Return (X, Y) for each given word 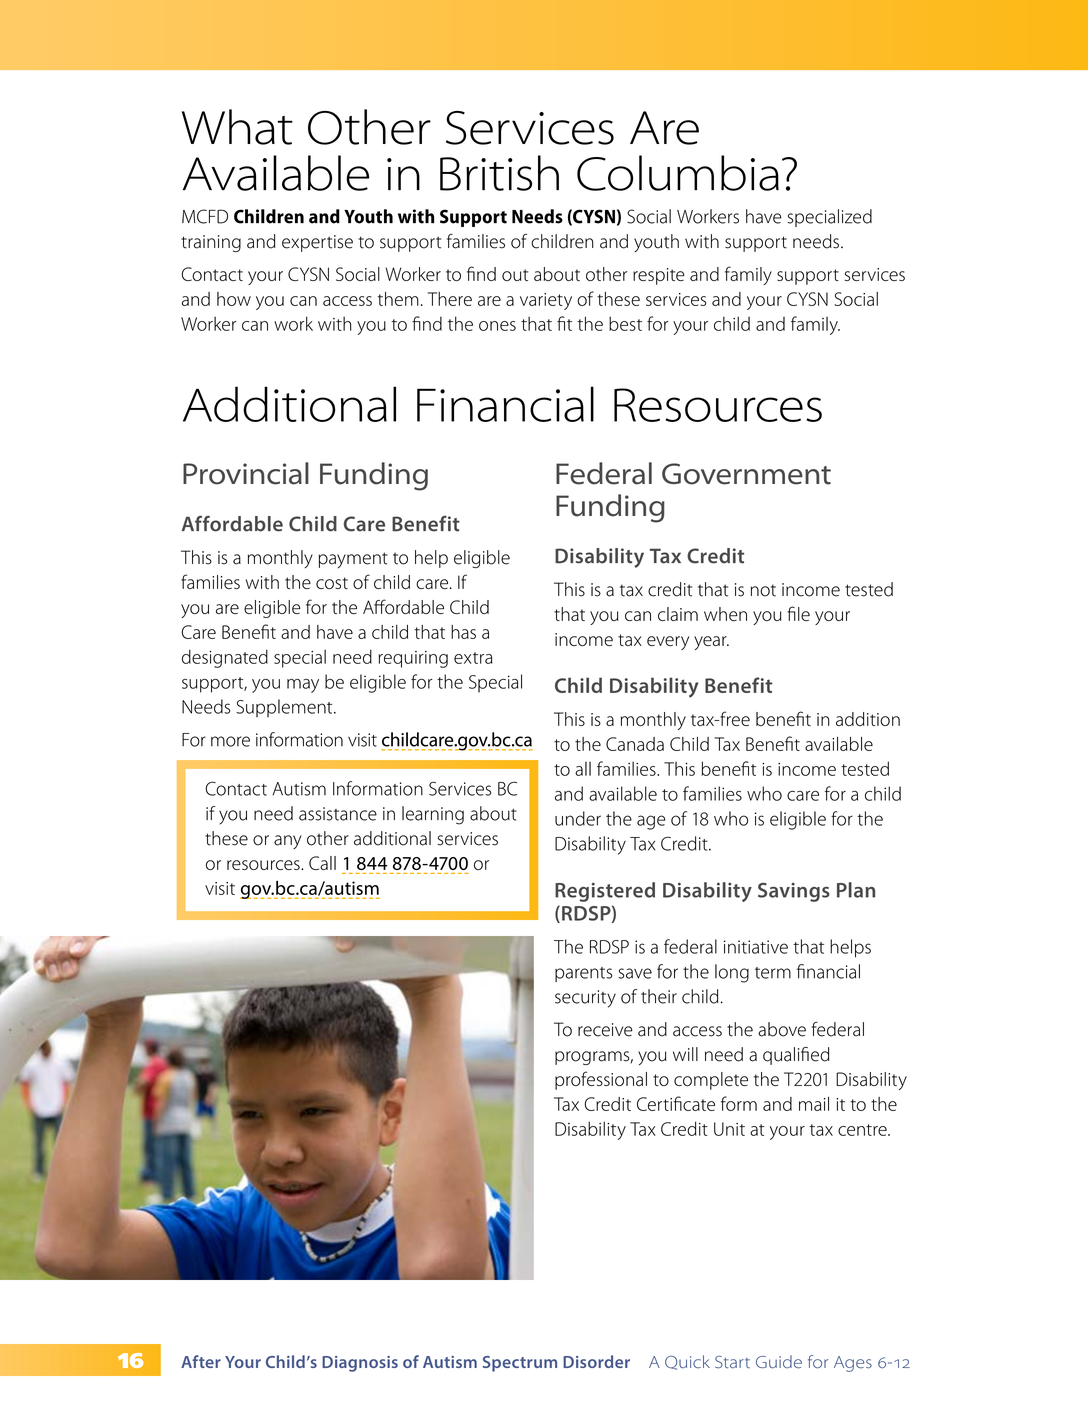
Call (322, 863)
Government (746, 474)
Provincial (246, 473)
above (782, 1029)
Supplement (285, 708)
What (237, 127)
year (711, 643)
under (578, 818)
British (499, 173)
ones (497, 326)
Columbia (678, 173)
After (201, 1361)
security (585, 999)
